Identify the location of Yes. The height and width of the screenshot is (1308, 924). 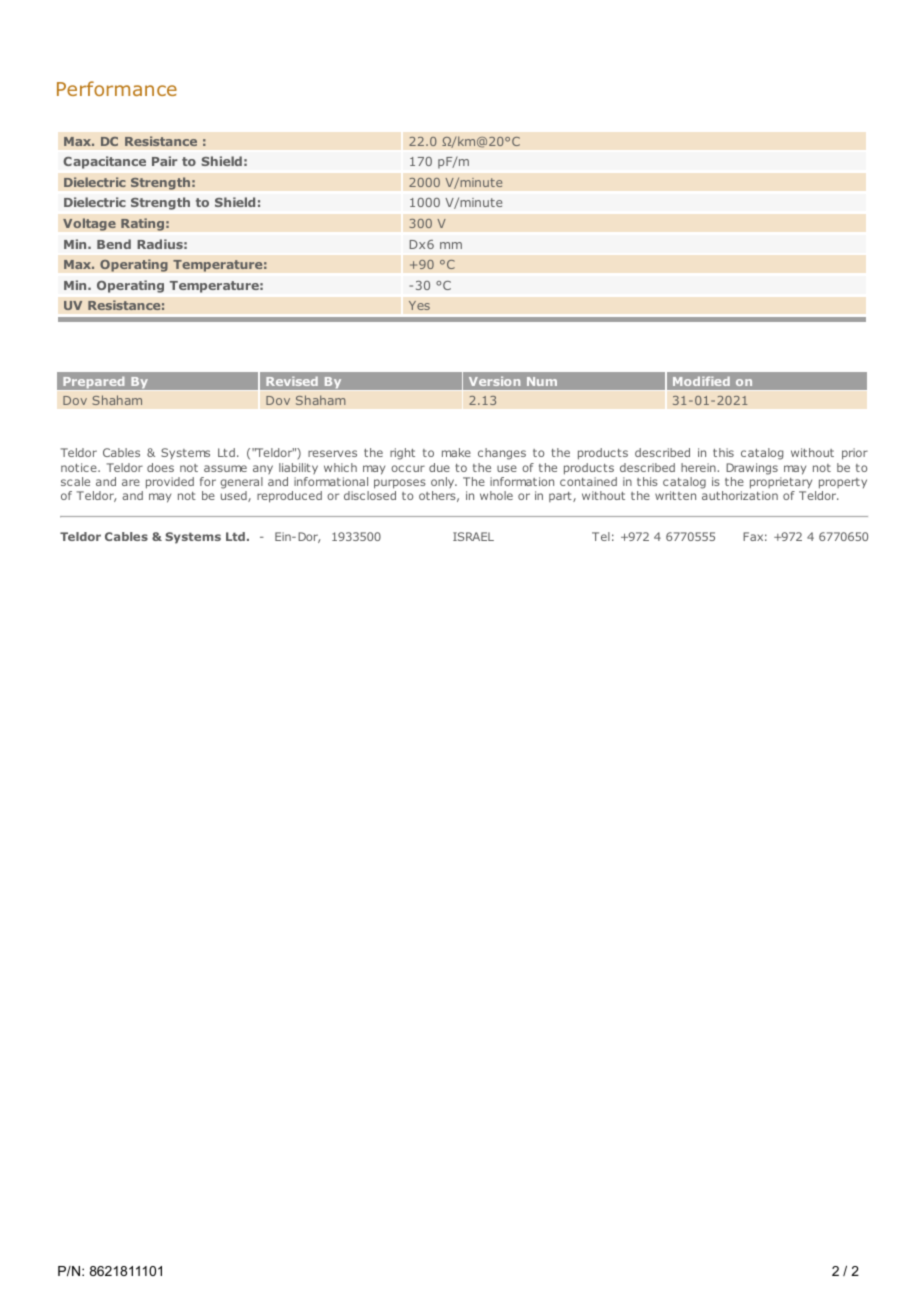
(419, 305).
